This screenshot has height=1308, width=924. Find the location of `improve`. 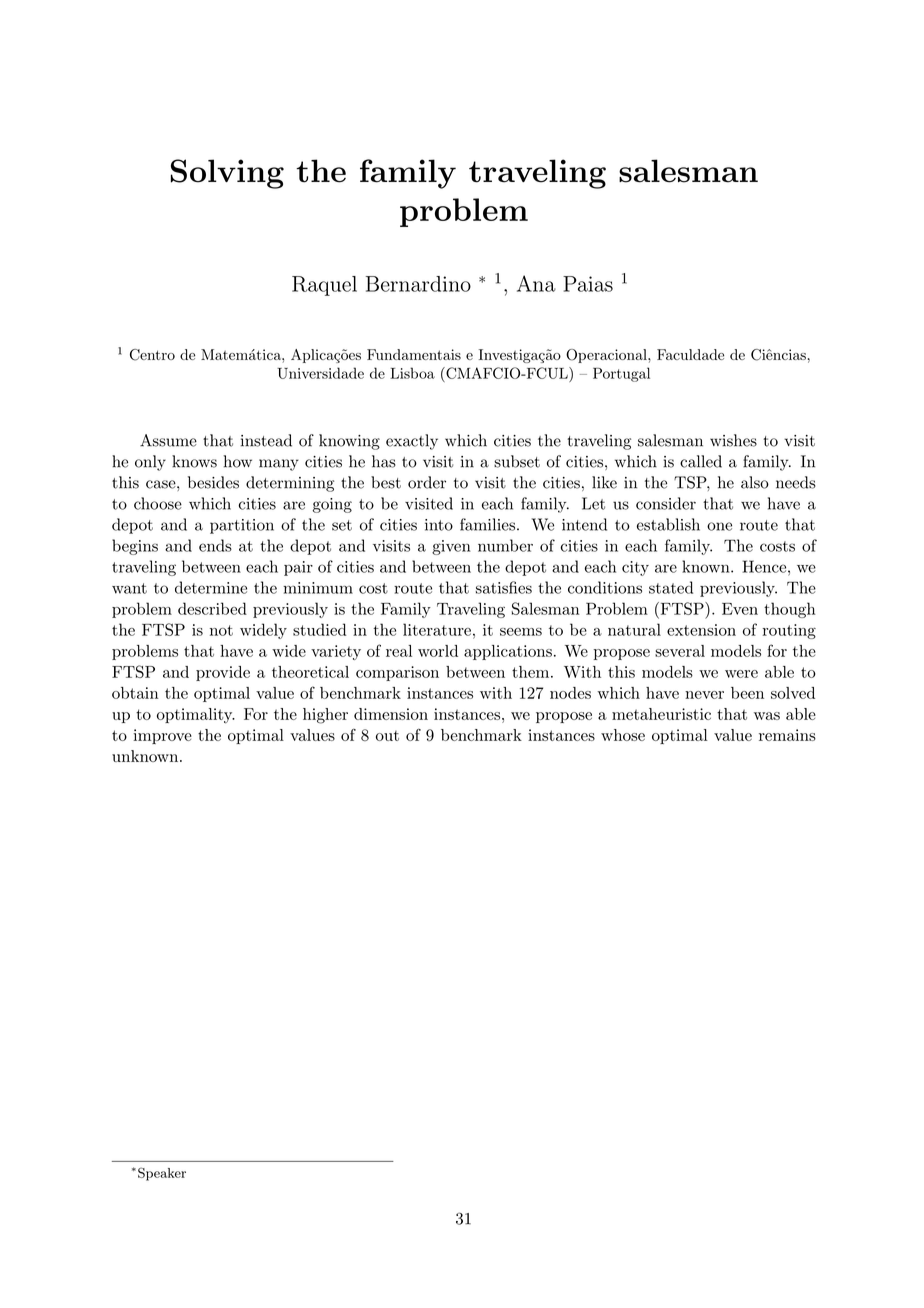

improve is located at coordinates (162, 736).
